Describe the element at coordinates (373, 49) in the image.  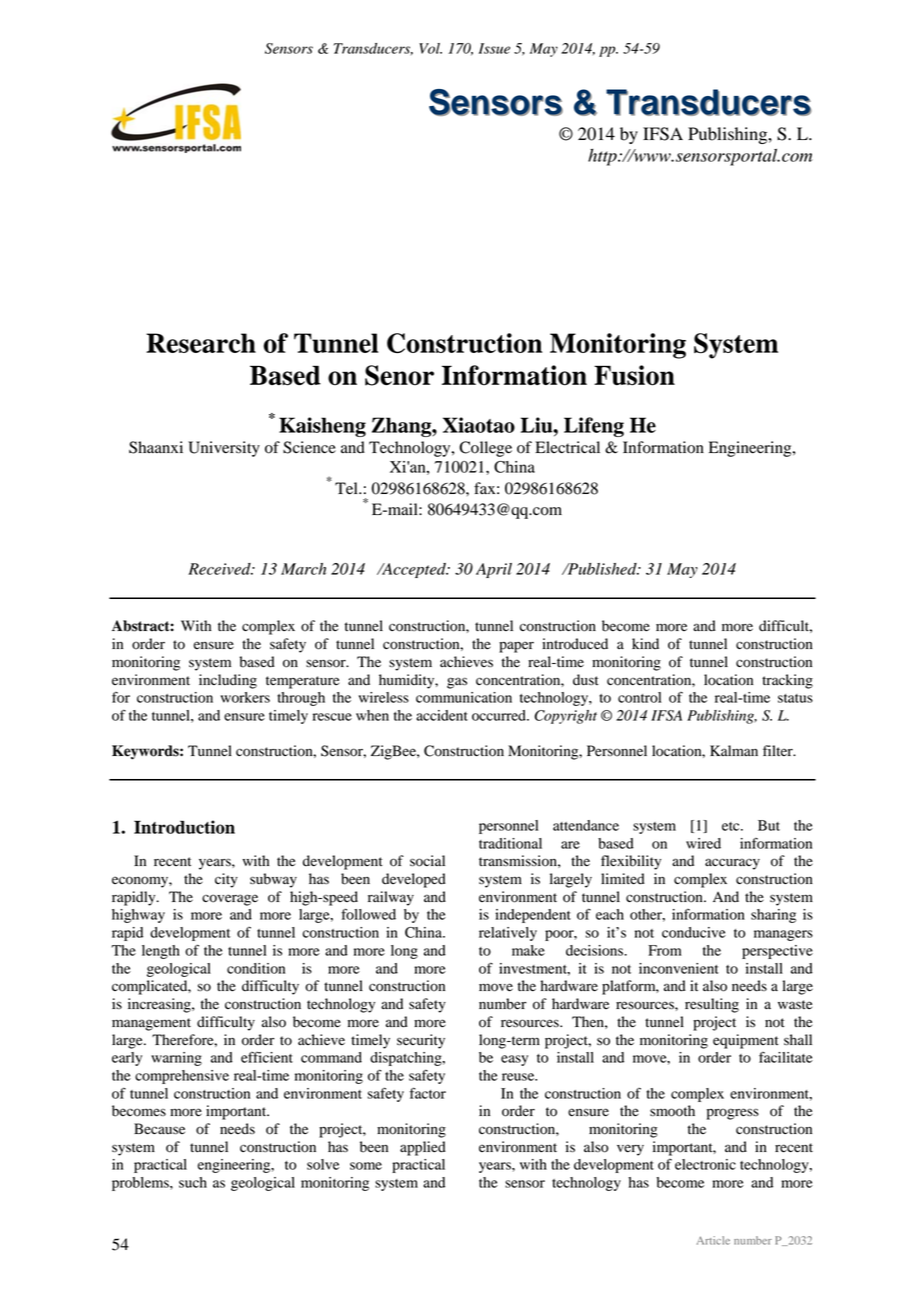
I see `Transducers` at that location.
